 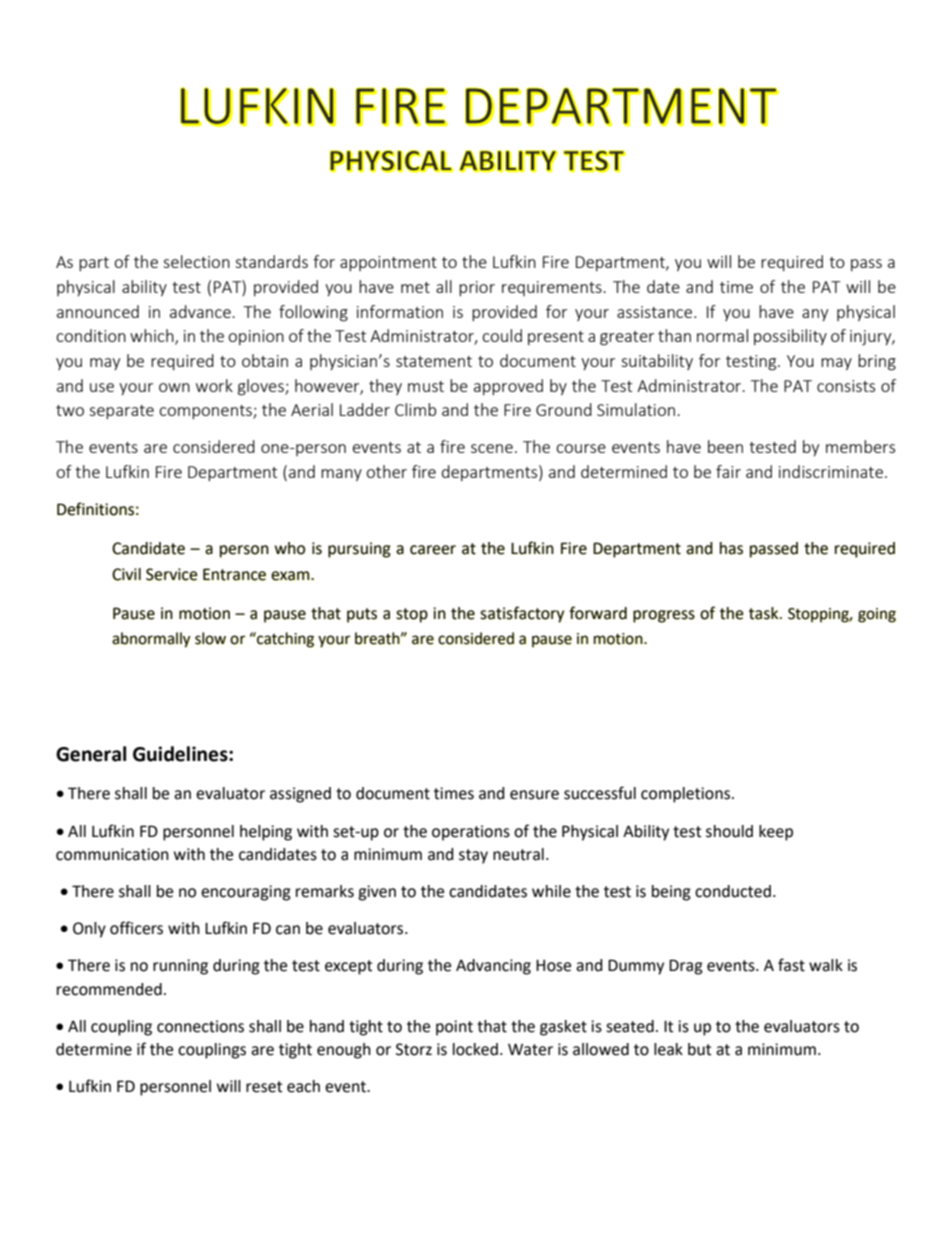 I want to click on possibility, so click(x=790, y=337).
